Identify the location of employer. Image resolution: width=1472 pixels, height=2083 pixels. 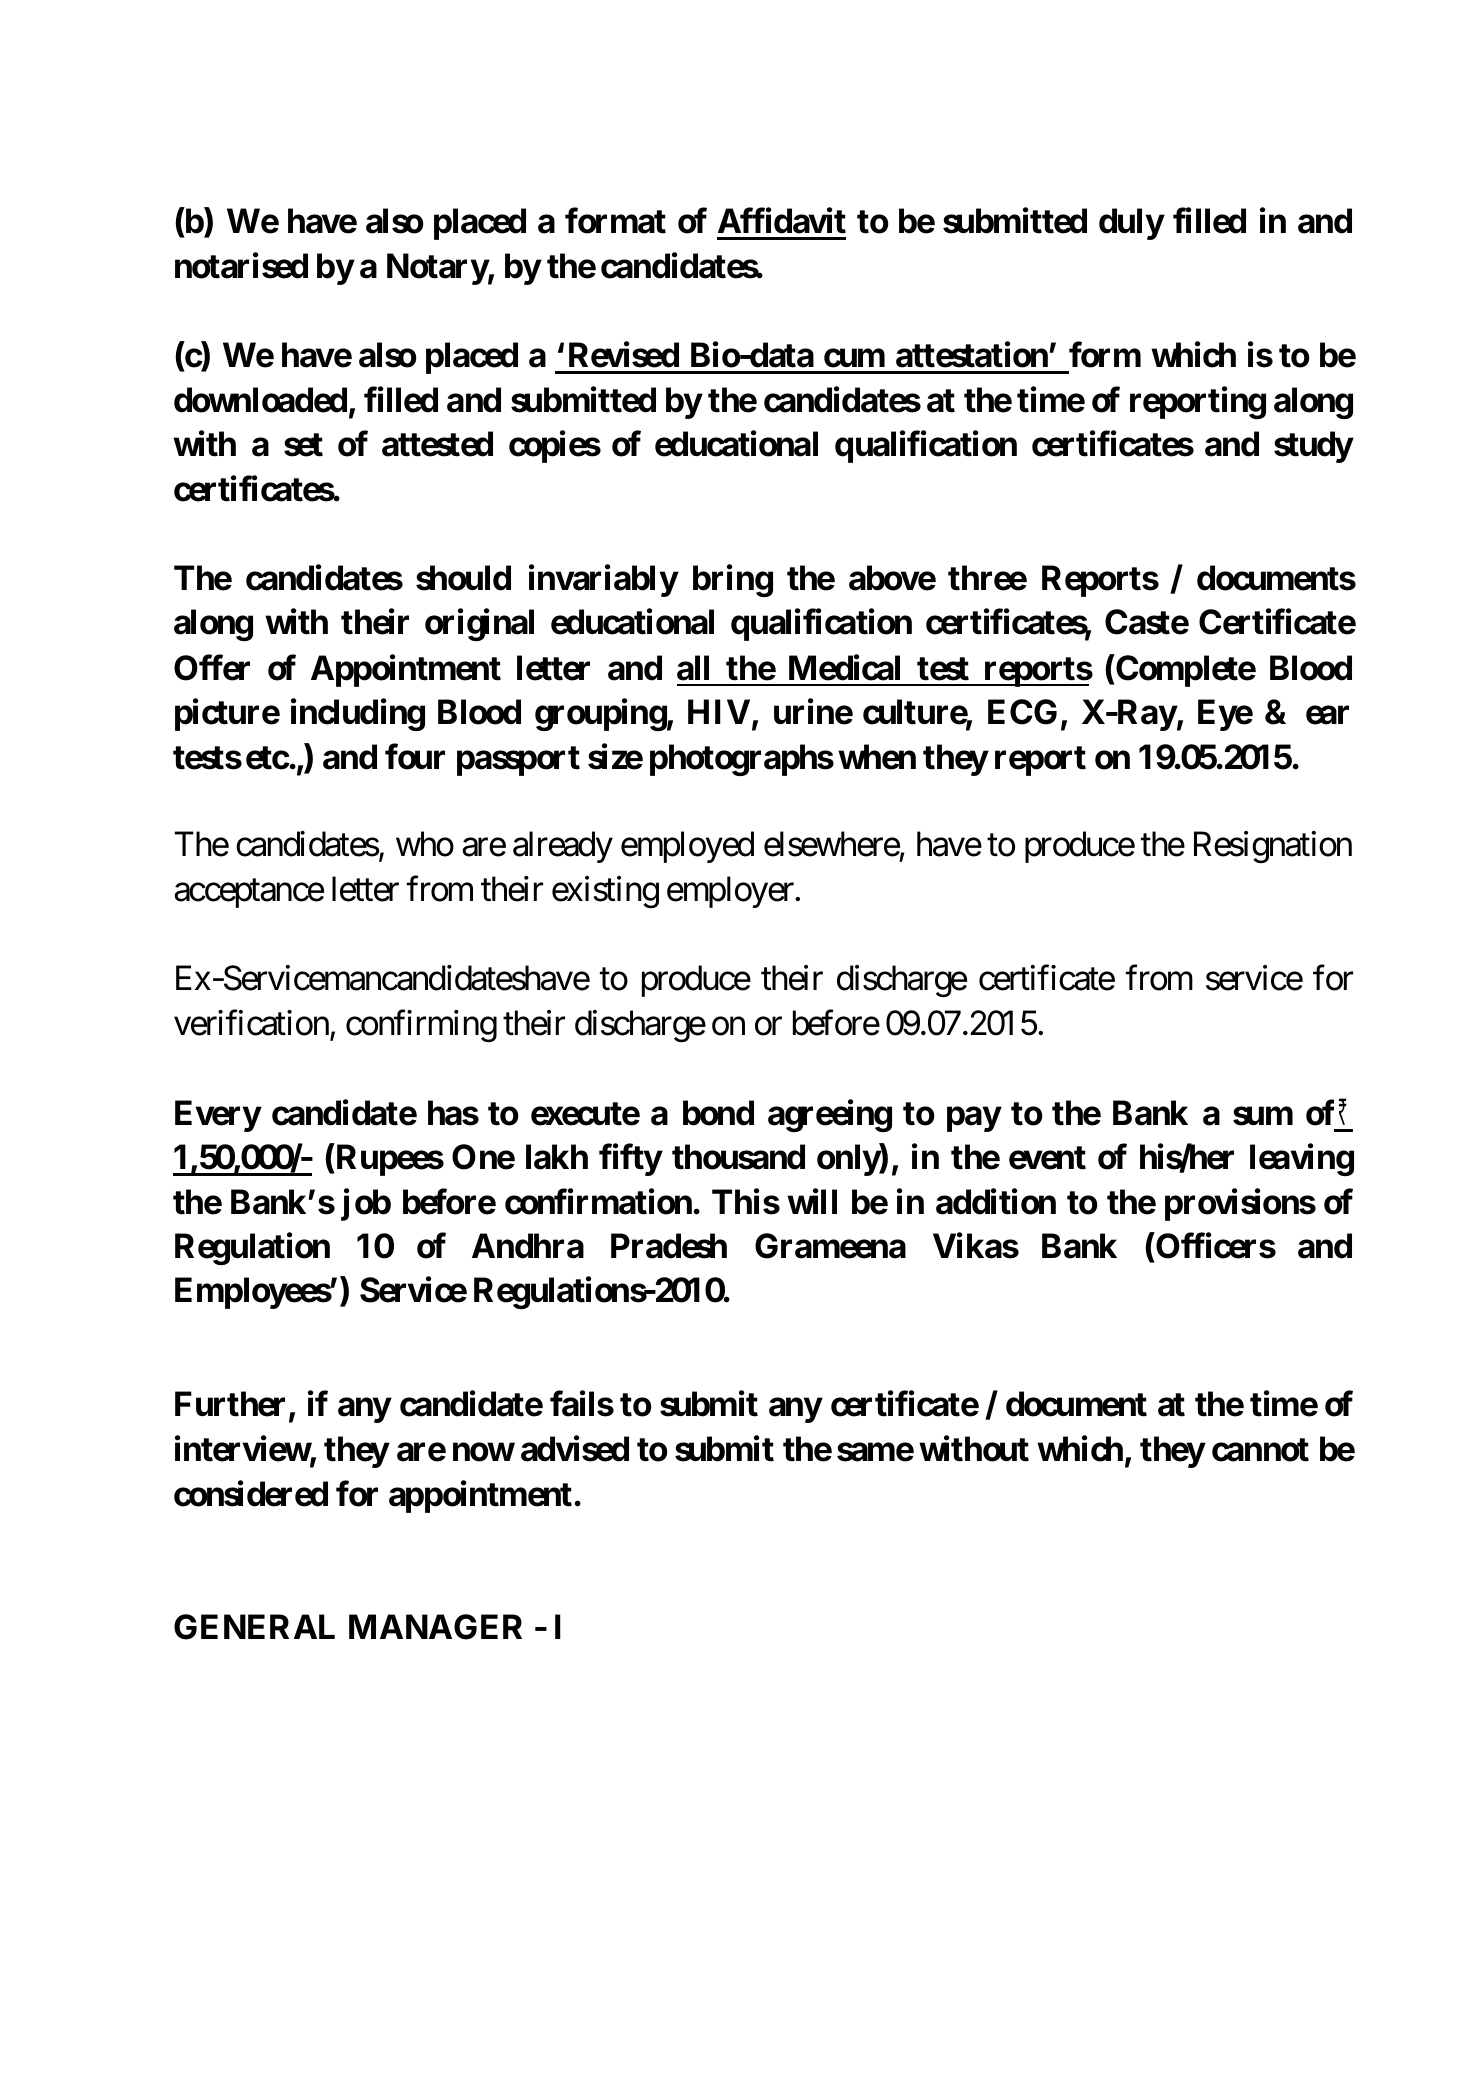
(731, 892).
